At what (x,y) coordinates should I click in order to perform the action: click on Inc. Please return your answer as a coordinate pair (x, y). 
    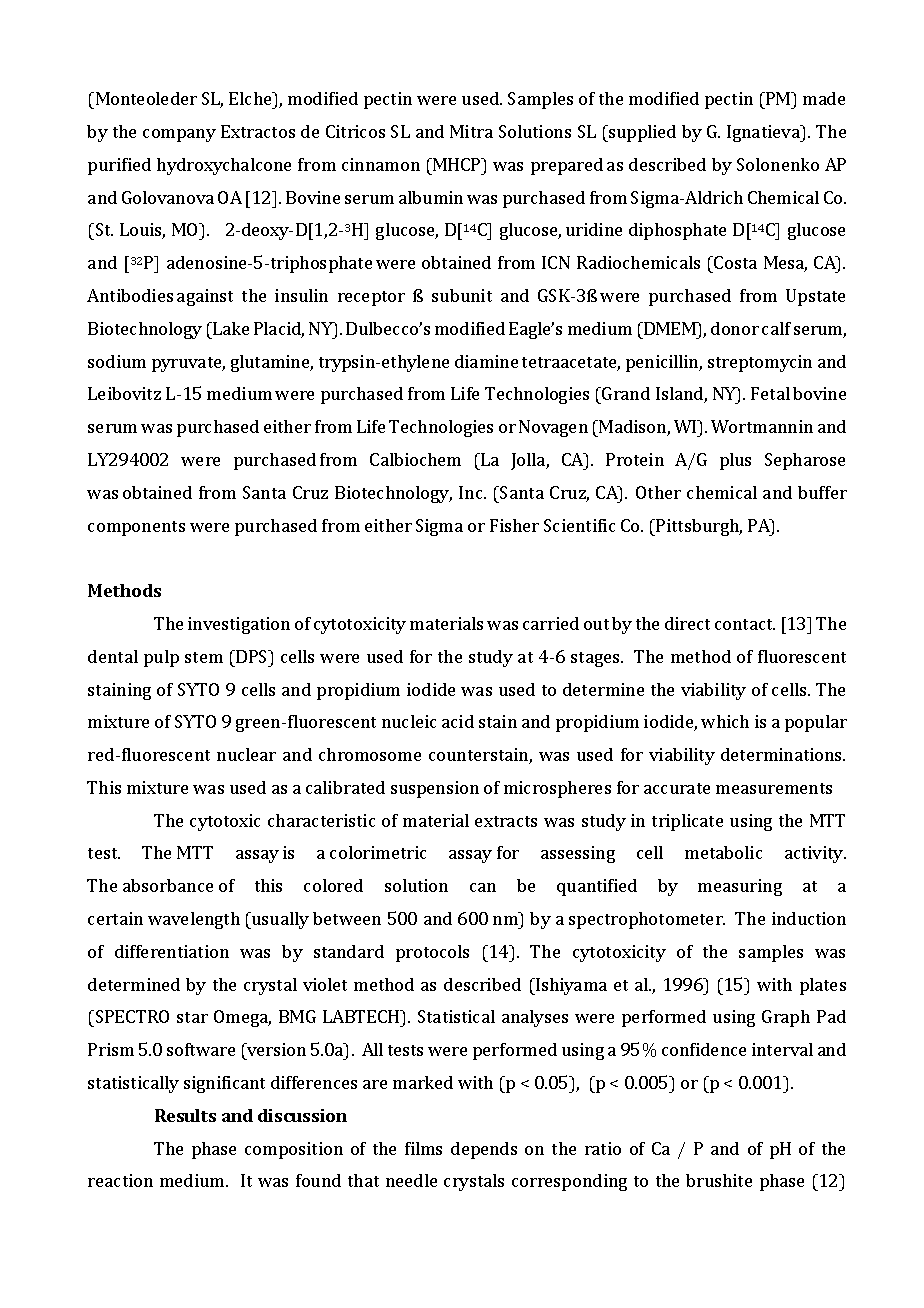
    Looking at the image, I should click on (472, 492).
